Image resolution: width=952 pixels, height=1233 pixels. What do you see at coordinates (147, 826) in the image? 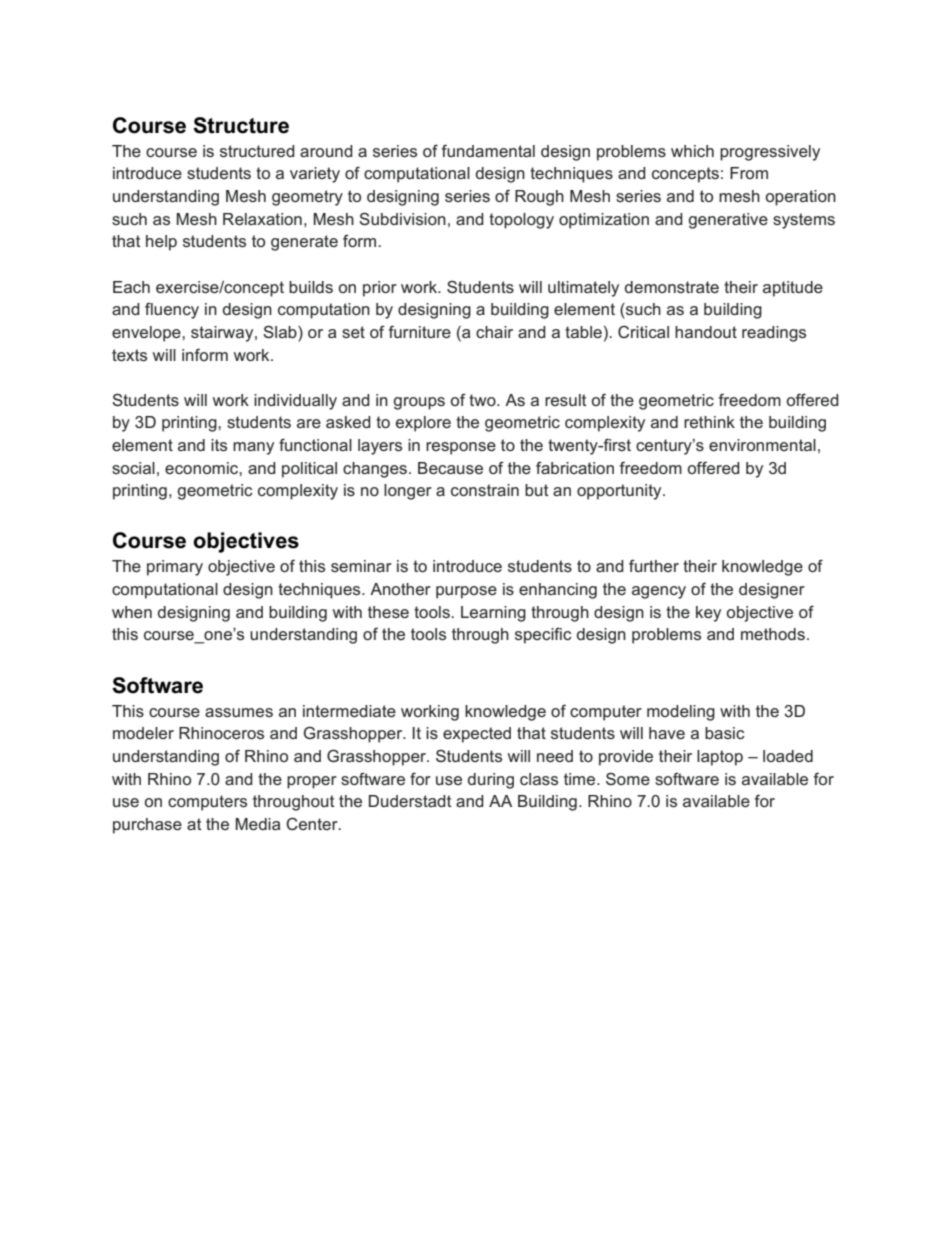
I see `purchase` at bounding box center [147, 826].
